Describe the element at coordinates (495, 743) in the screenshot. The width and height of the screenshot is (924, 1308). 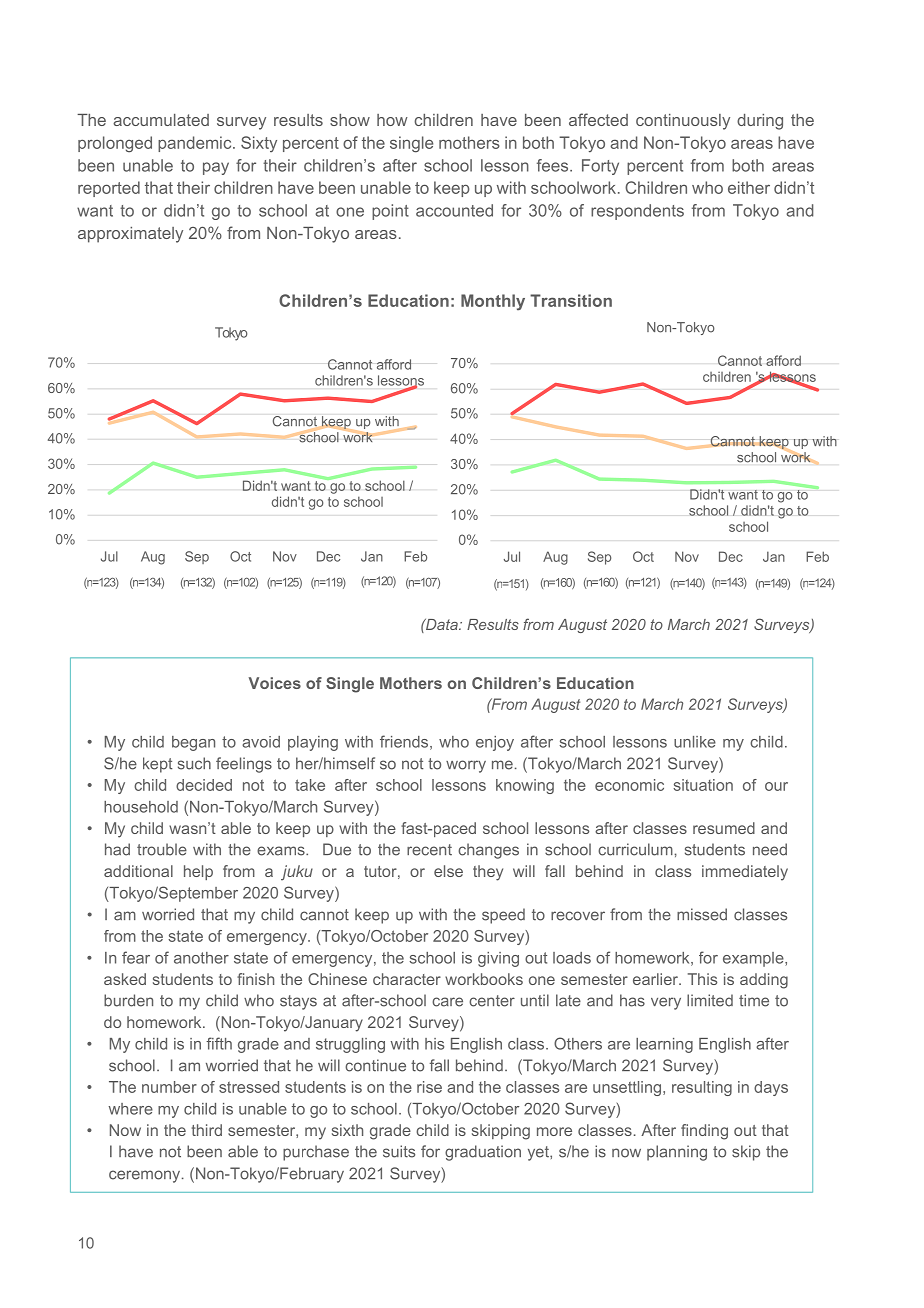
I see `enjoy` at that location.
